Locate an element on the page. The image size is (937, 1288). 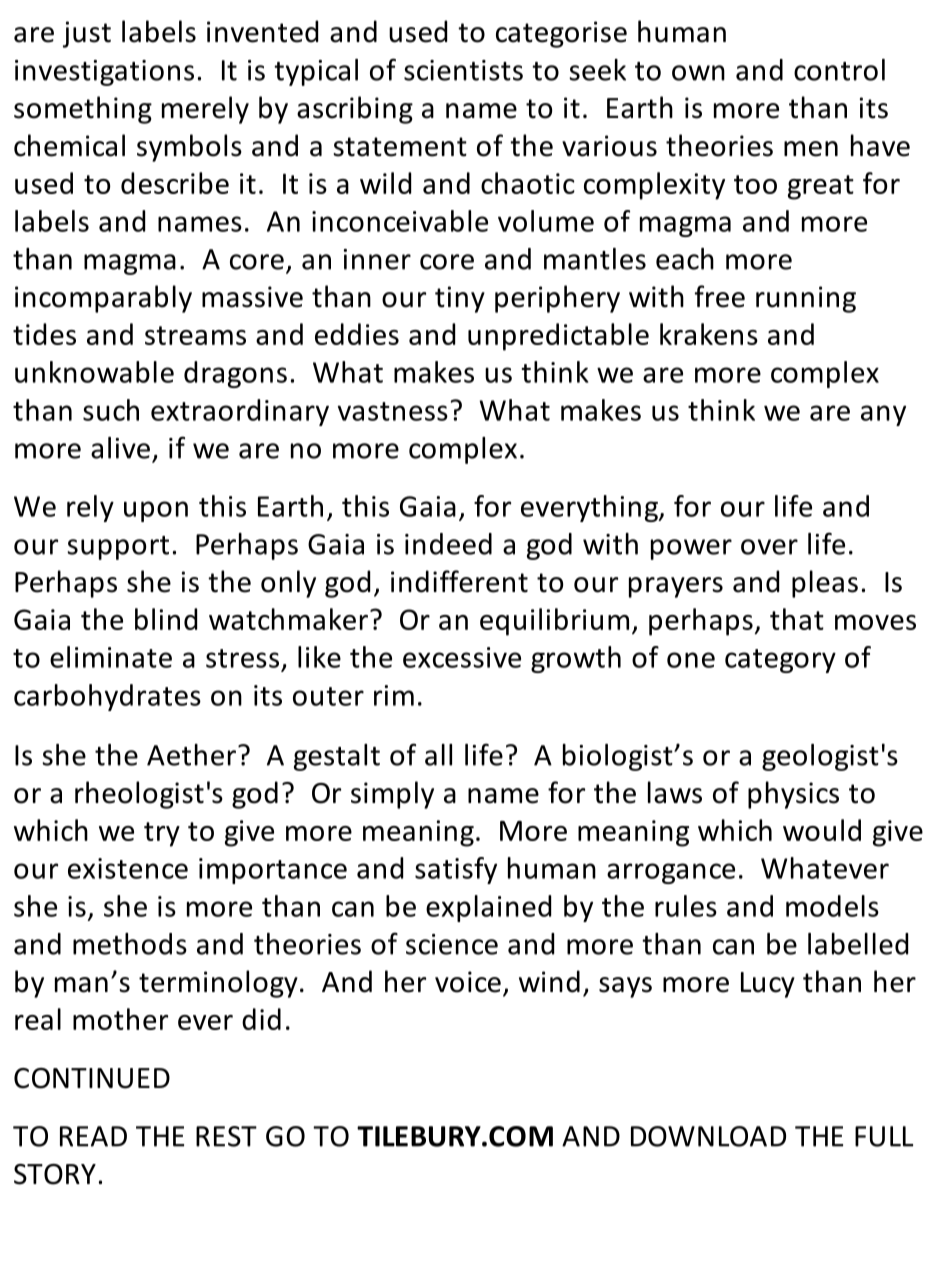
investigations is located at coordinates (104, 73).
